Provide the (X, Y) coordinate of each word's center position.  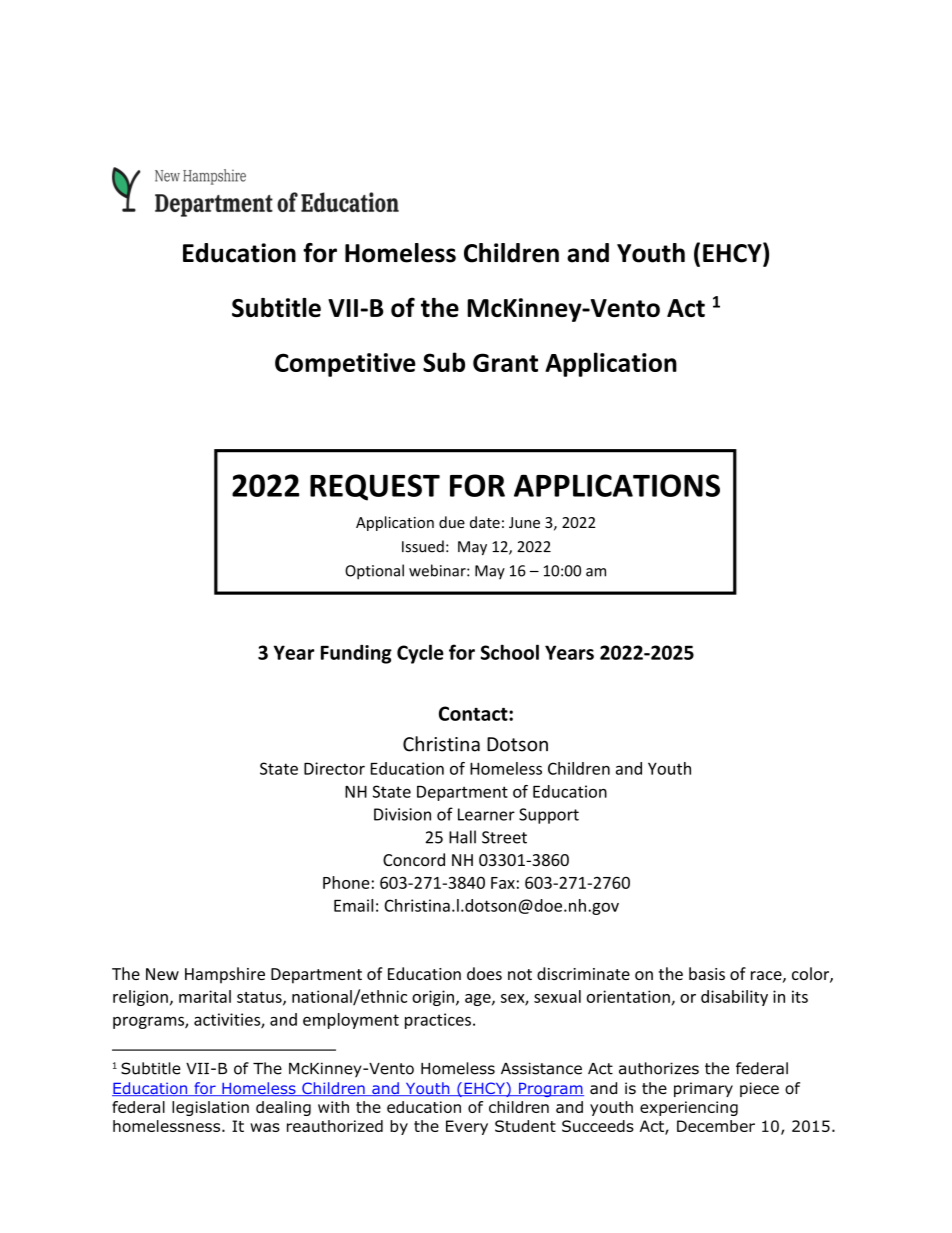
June (524, 522)
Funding (356, 654)
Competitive (345, 365)
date (485, 522)
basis (707, 973)
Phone (346, 882)
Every (467, 1127)
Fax (503, 883)
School (509, 652)
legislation (210, 1108)
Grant (505, 362)
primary (703, 1089)
